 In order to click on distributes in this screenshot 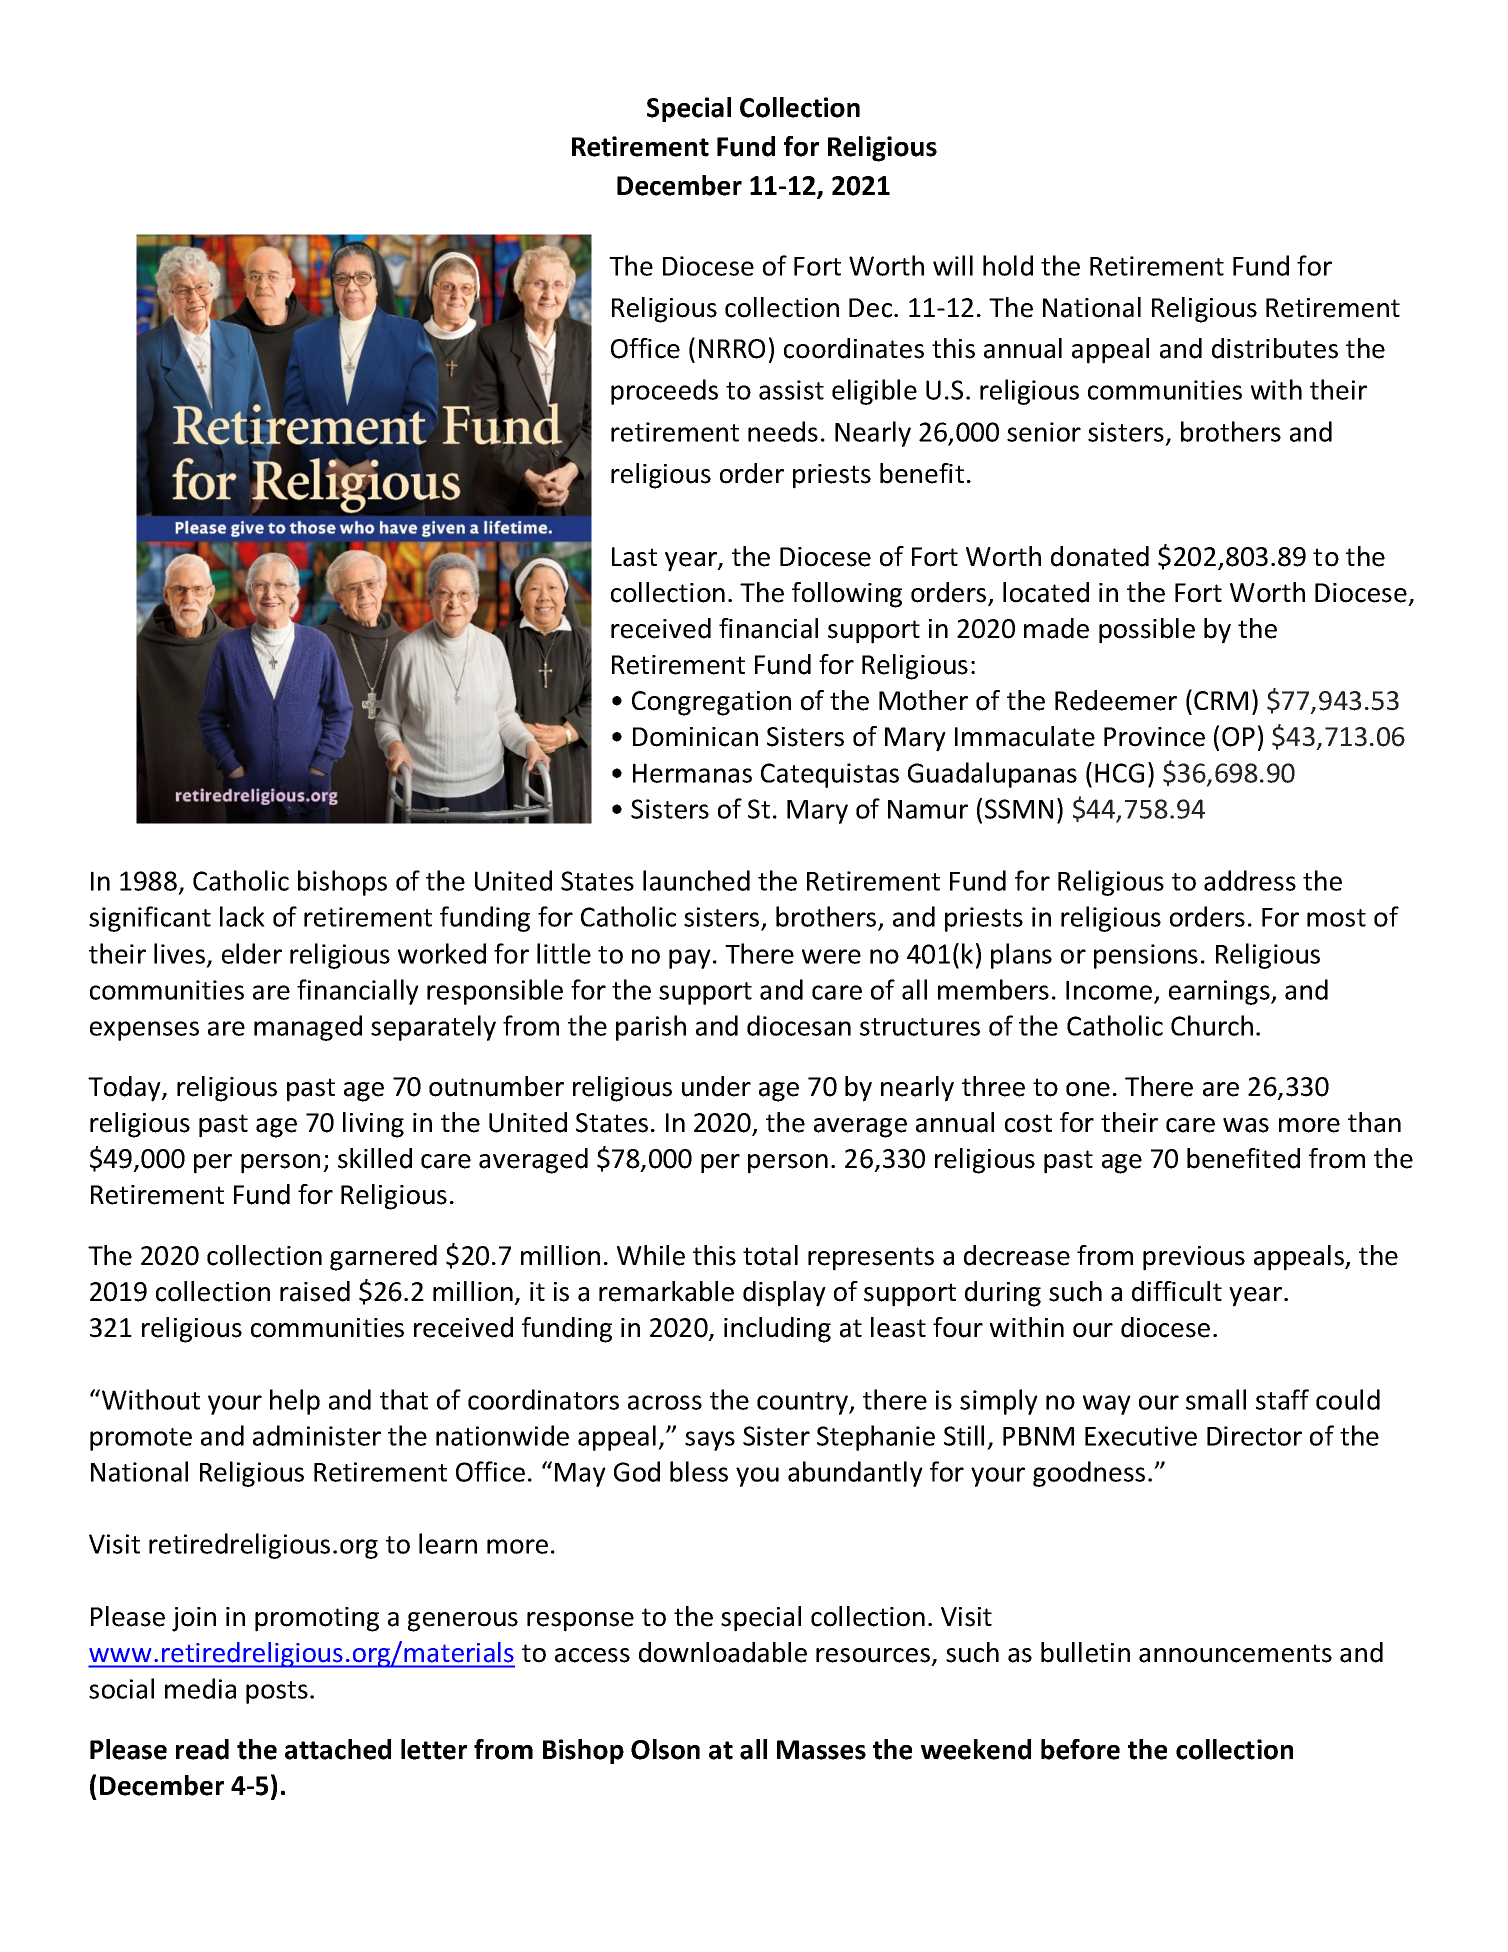, I will do `click(1275, 348)`.
